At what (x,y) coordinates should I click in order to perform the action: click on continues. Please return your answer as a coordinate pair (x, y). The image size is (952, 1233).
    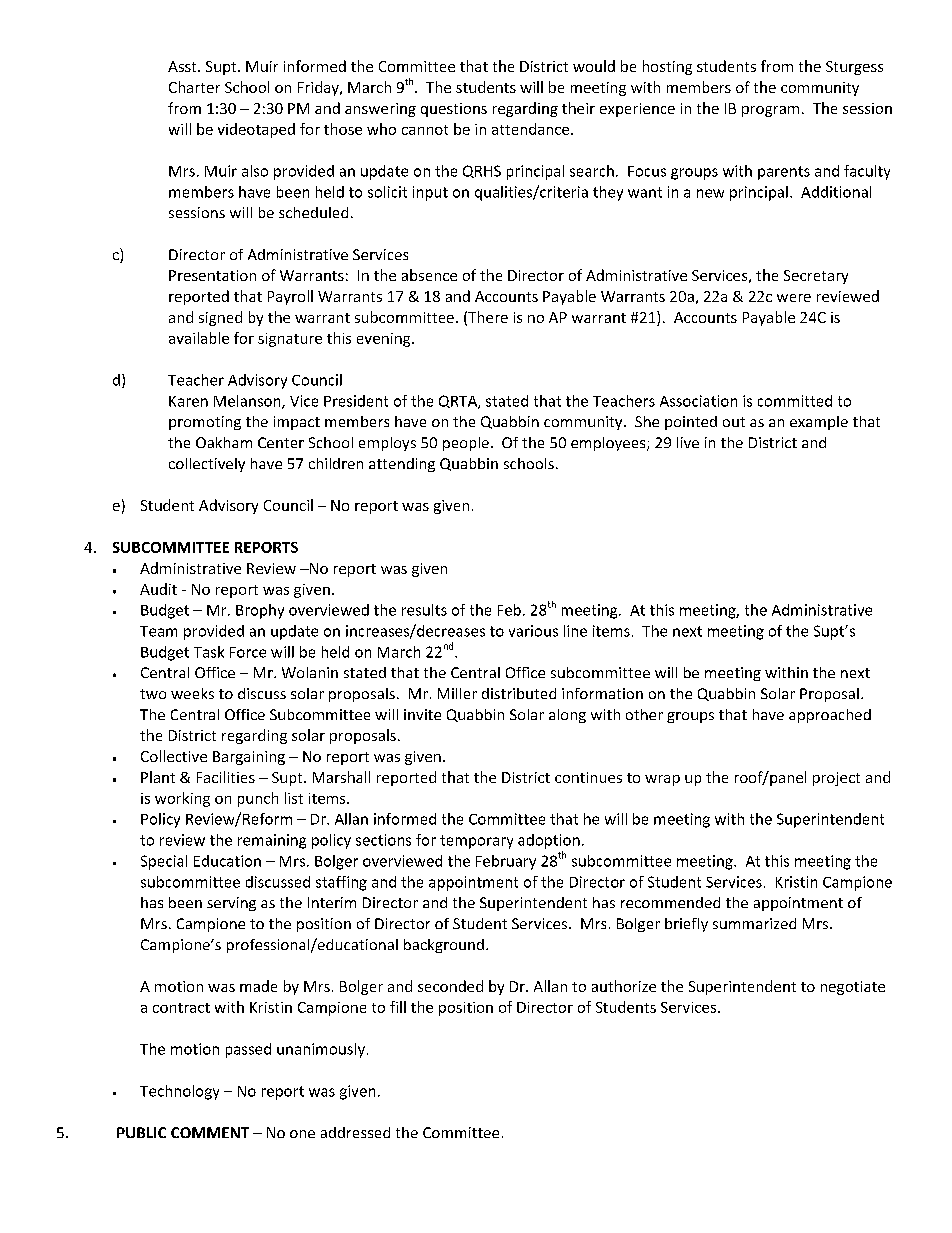
    Looking at the image, I should click on (588, 777).
